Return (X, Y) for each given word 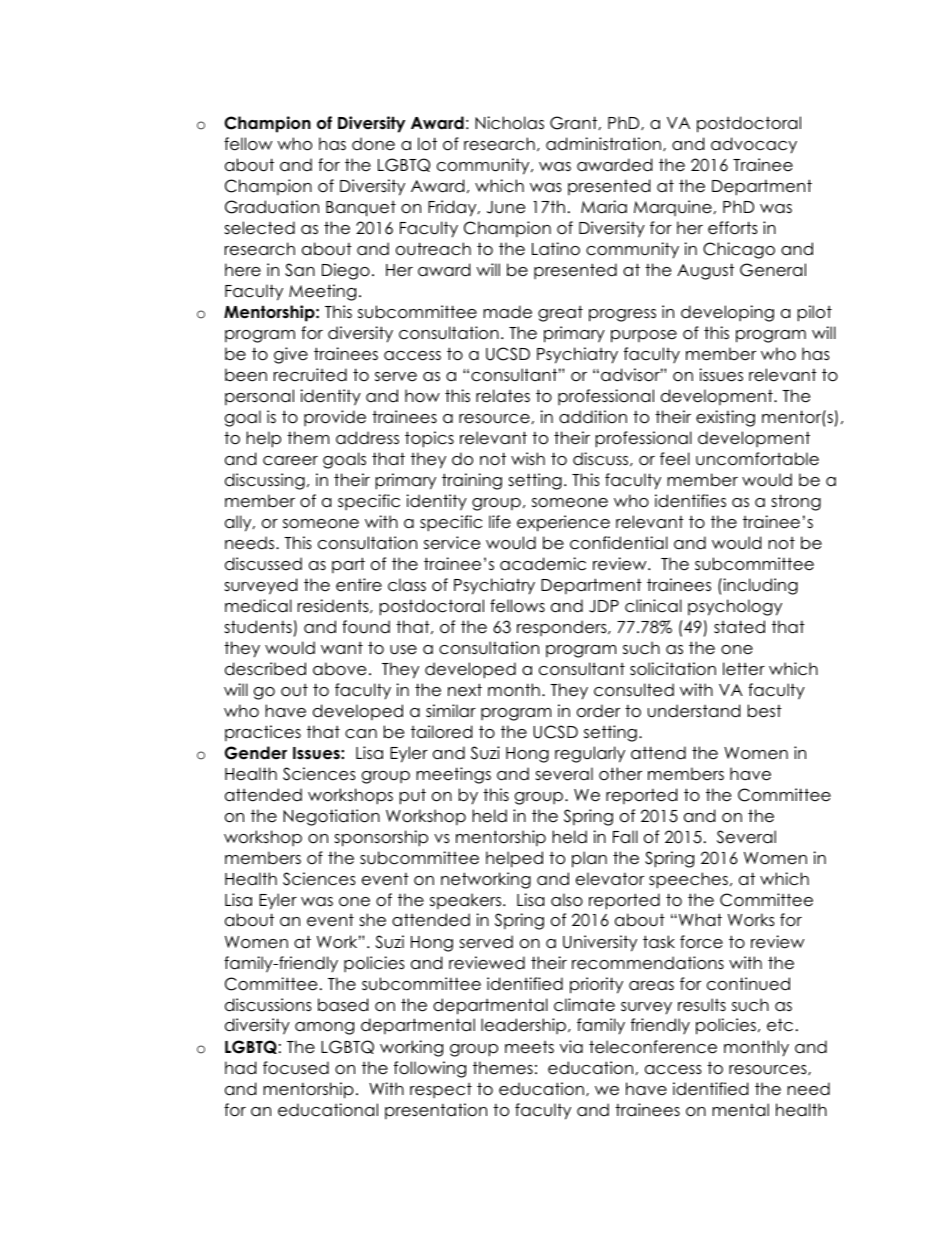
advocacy (754, 145)
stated (739, 627)
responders (563, 628)
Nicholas (509, 123)
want (342, 648)
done (373, 144)
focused (296, 1068)
